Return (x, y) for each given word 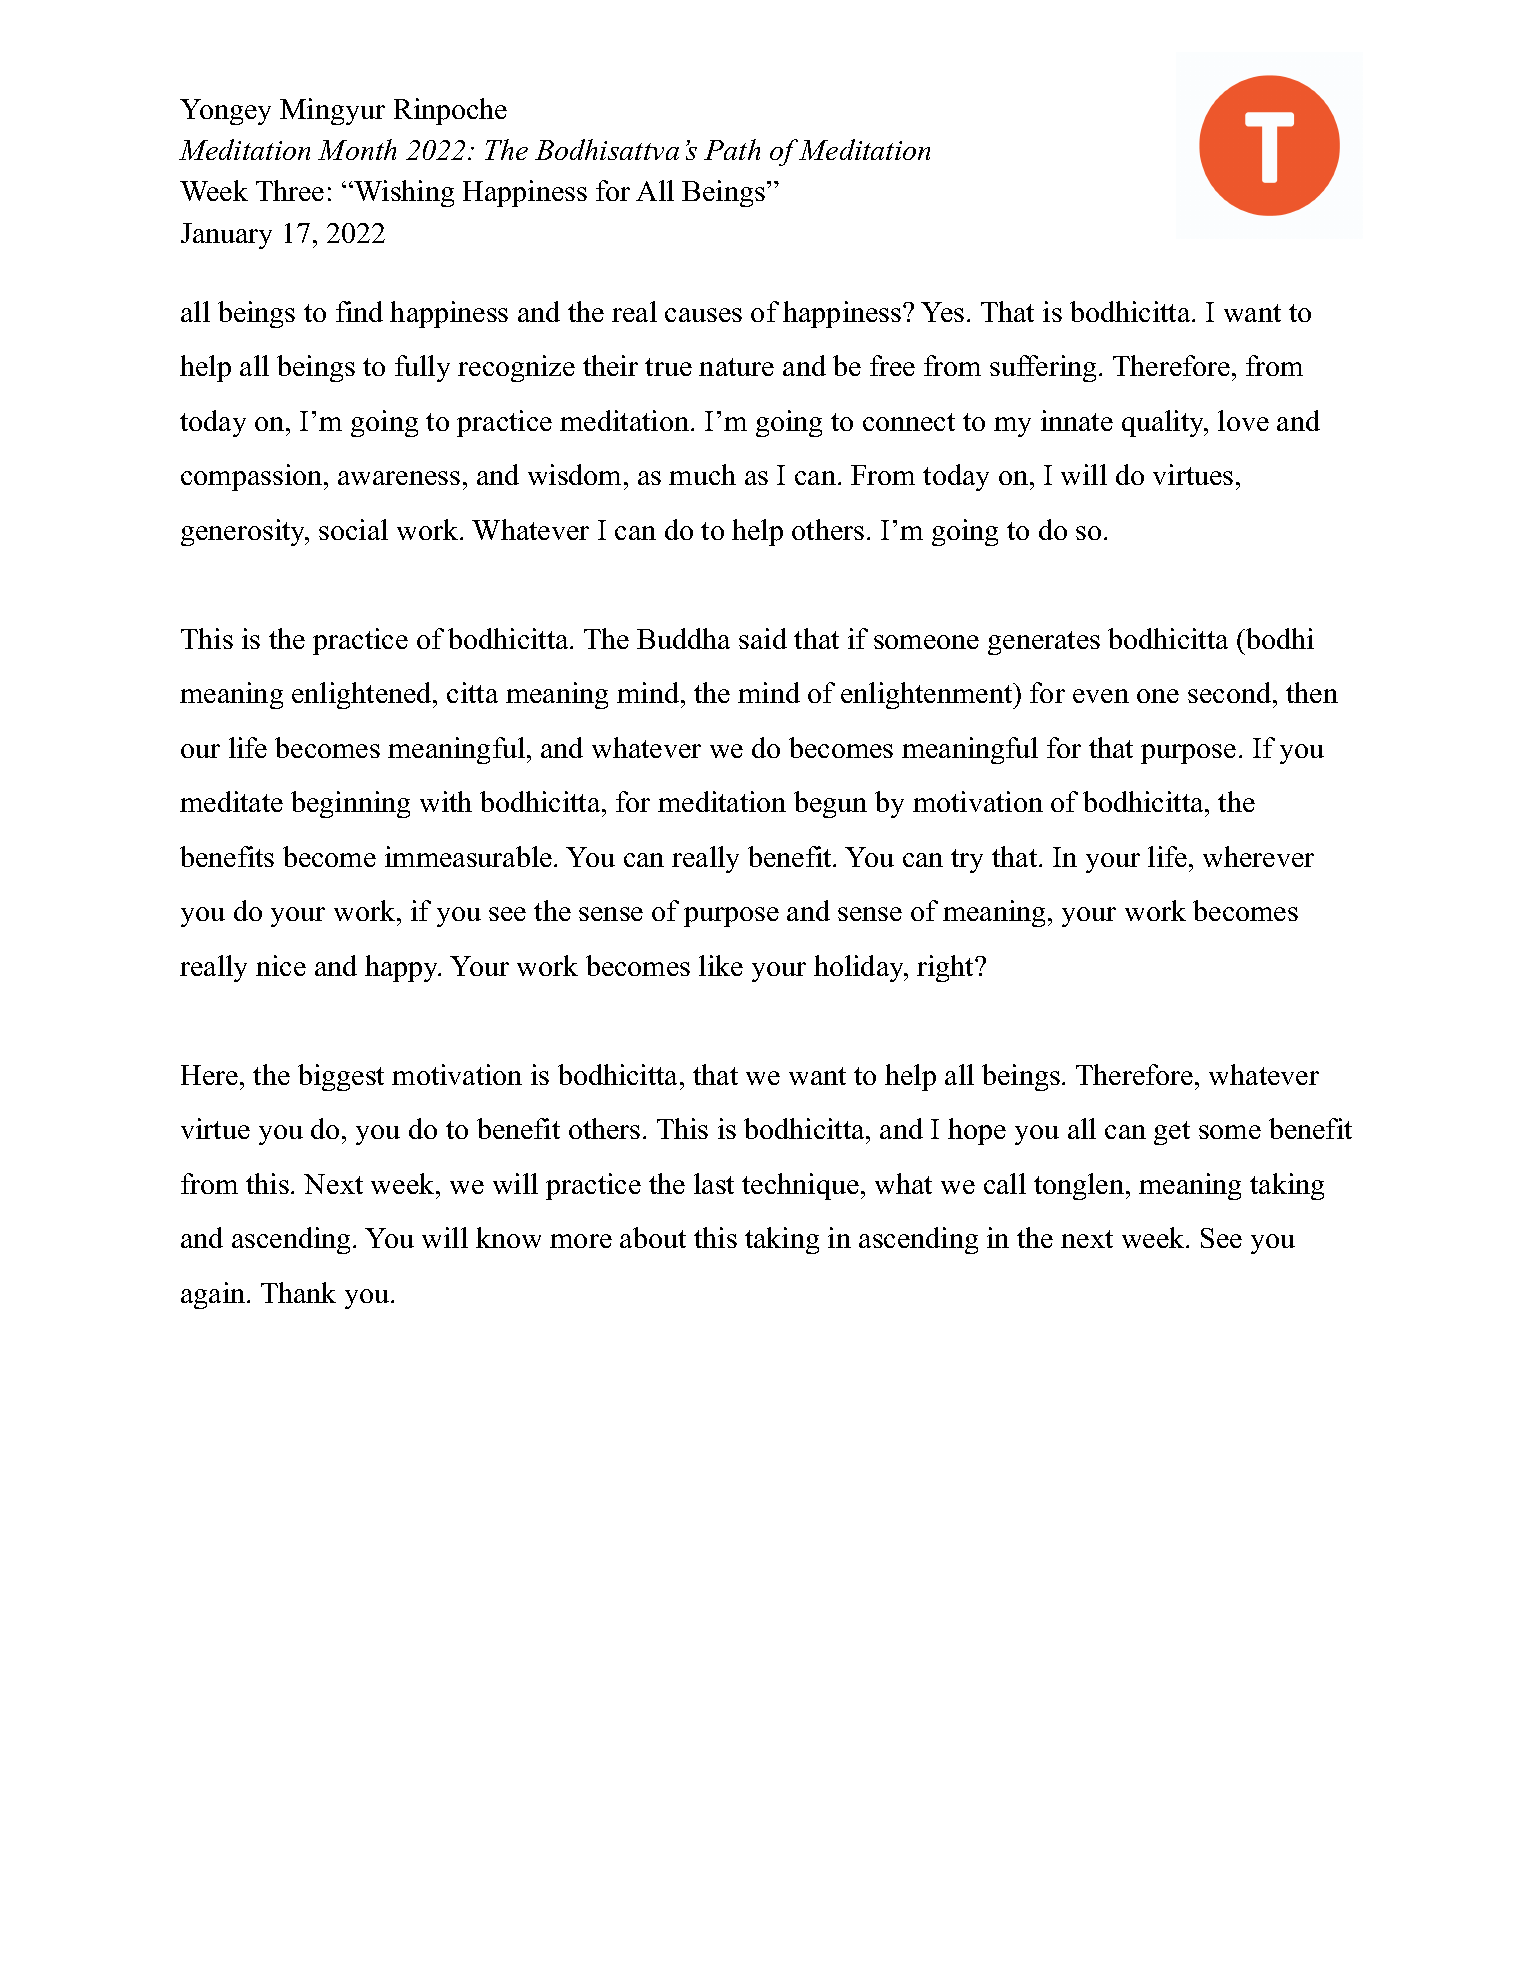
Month (357, 149)
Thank (298, 1292)
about (653, 1237)
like (721, 965)
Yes (942, 312)
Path (732, 149)
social (353, 529)
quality (1164, 423)
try (967, 861)
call (1005, 1183)
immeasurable (468, 856)
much (702, 474)
